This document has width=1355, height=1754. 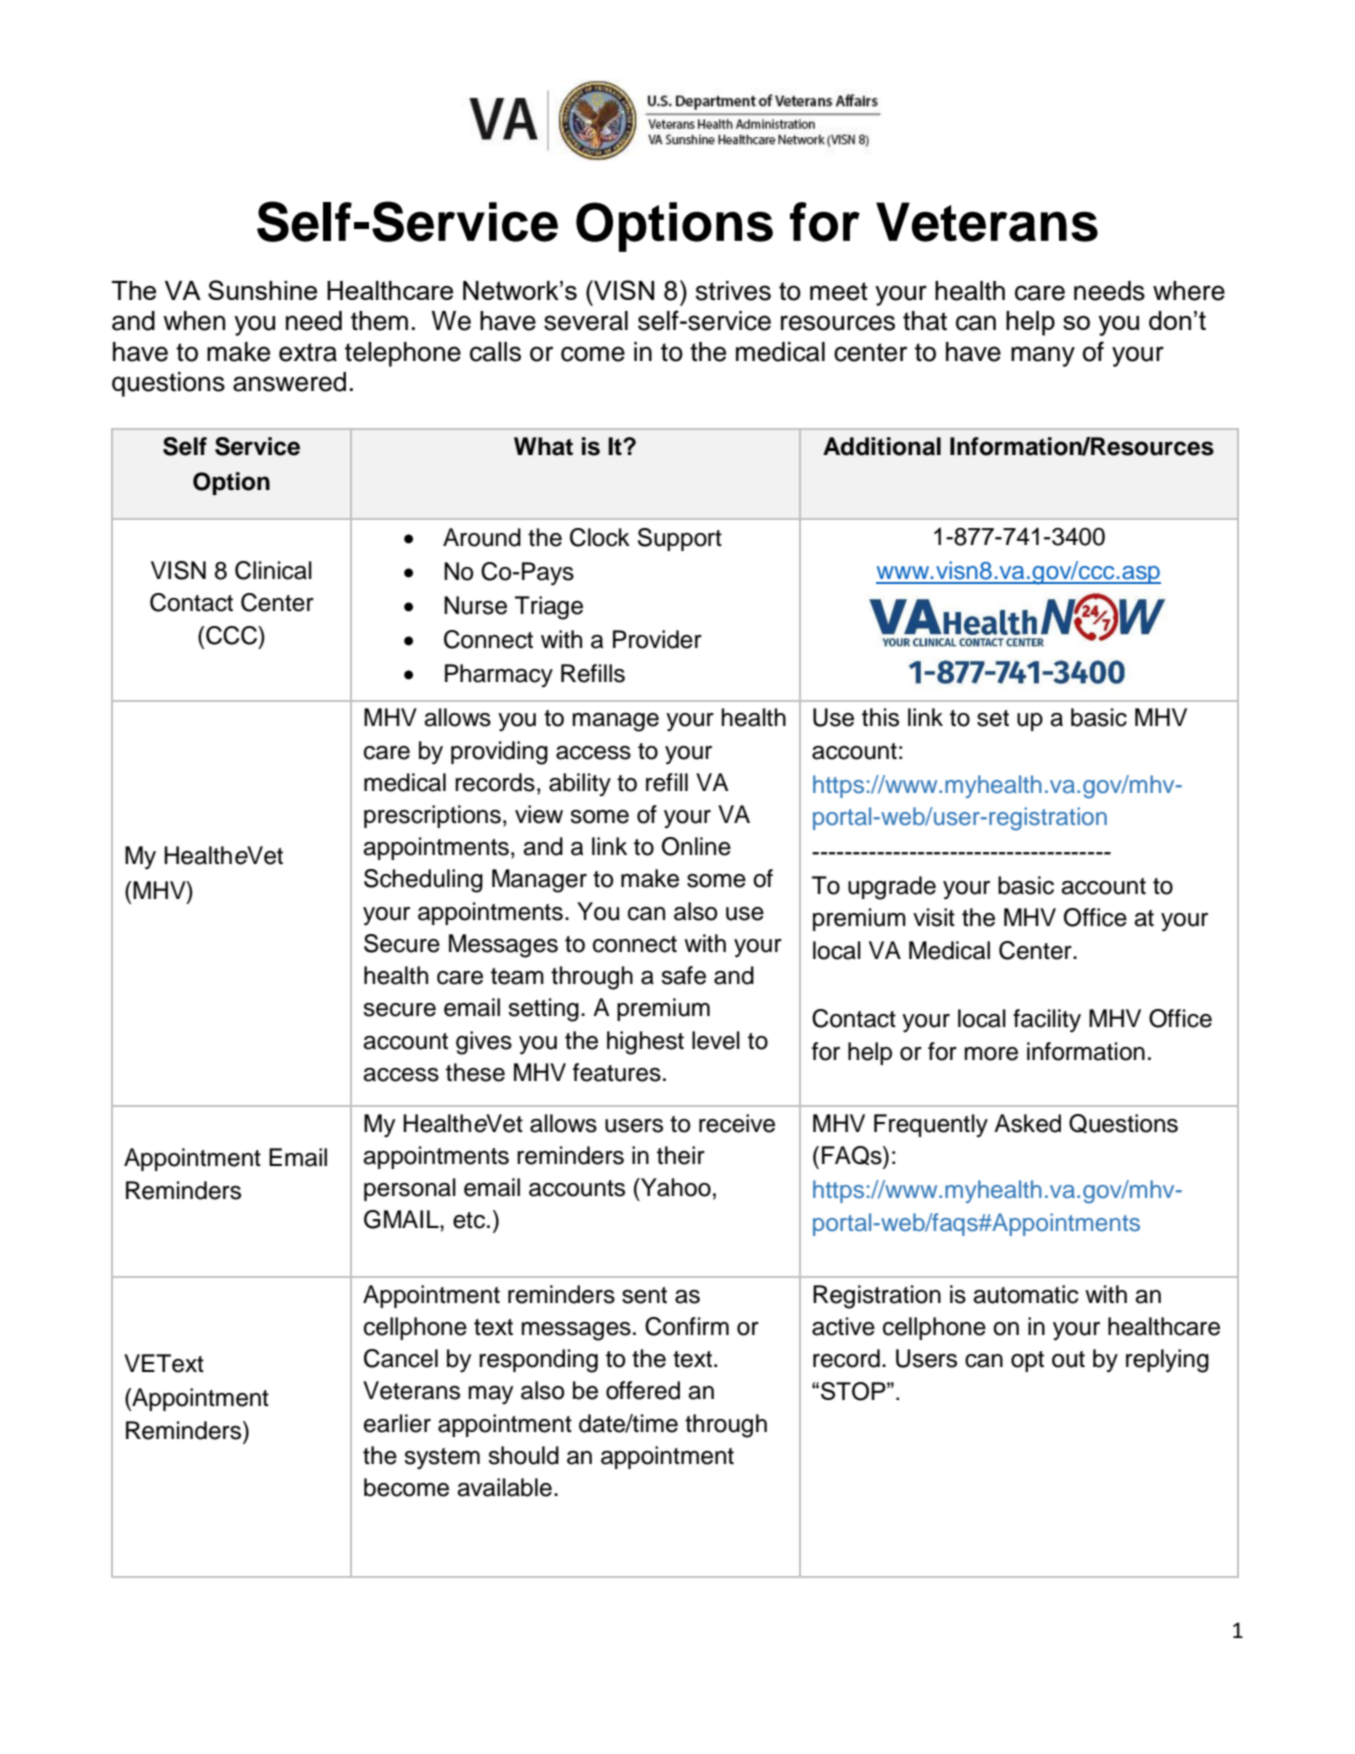 I want to click on Pharmacy, so click(x=499, y=675).
